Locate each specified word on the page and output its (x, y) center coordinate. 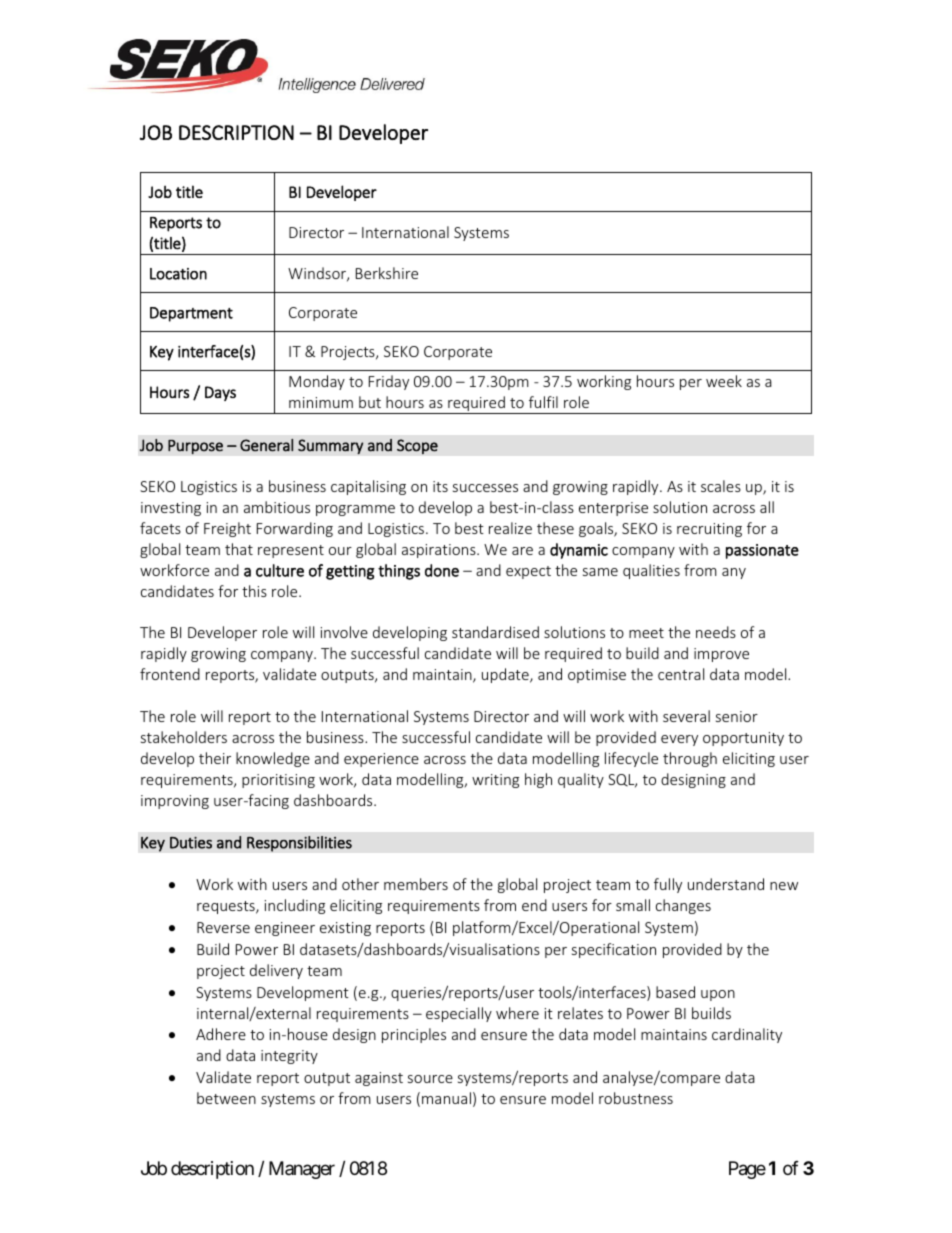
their (215, 758)
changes (683, 906)
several (686, 716)
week (724, 381)
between (226, 1098)
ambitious (277, 507)
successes (485, 488)
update (506, 675)
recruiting (709, 530)
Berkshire (387, 273)
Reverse (223, 927)
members (416, 884)
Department (191, 314)
